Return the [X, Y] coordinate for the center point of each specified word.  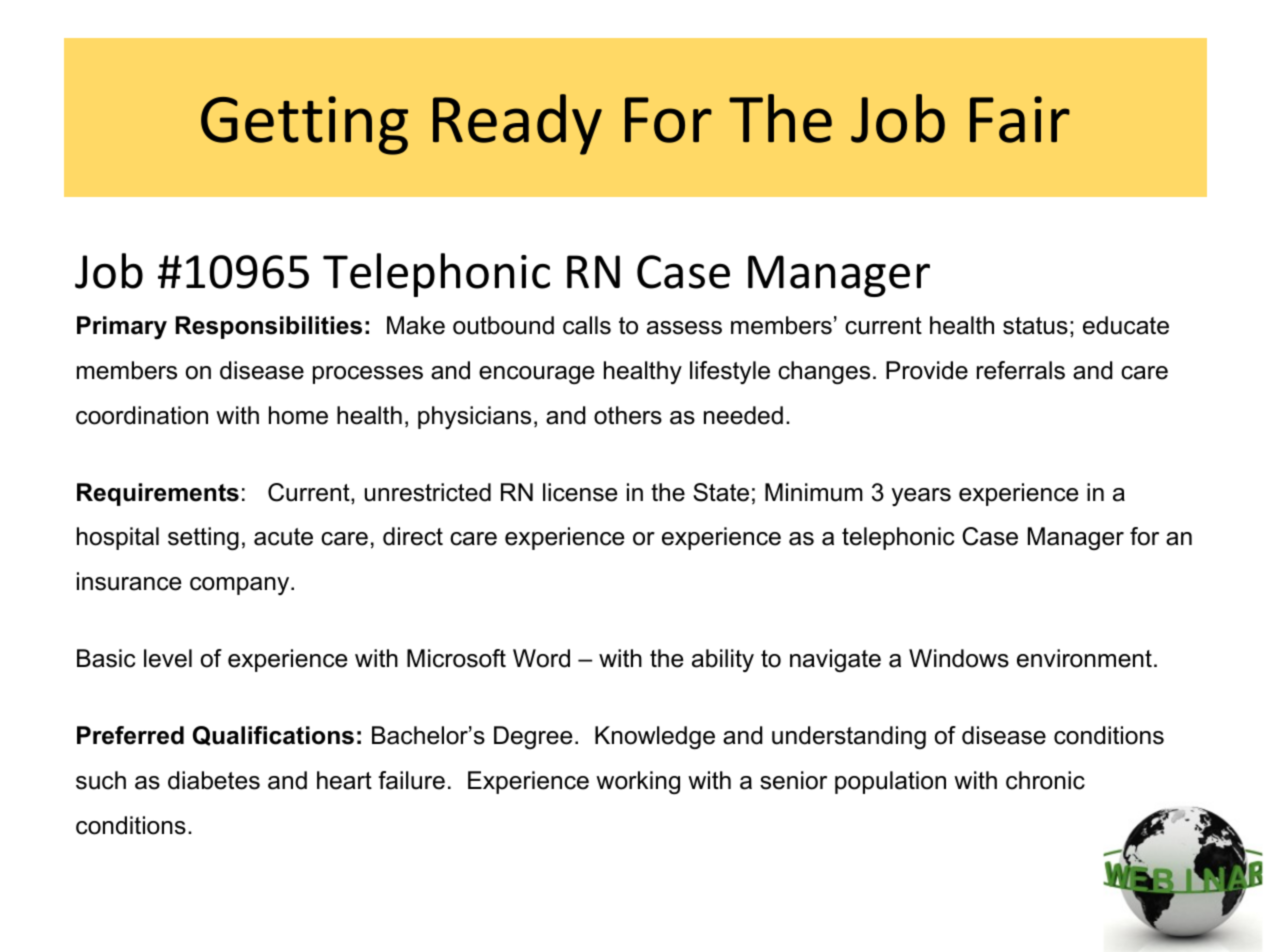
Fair [1020, 119]
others [628, 415]
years [921, 497]
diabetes [214, 780]
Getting [304, 125]
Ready [517, 124]
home [298, 415]
